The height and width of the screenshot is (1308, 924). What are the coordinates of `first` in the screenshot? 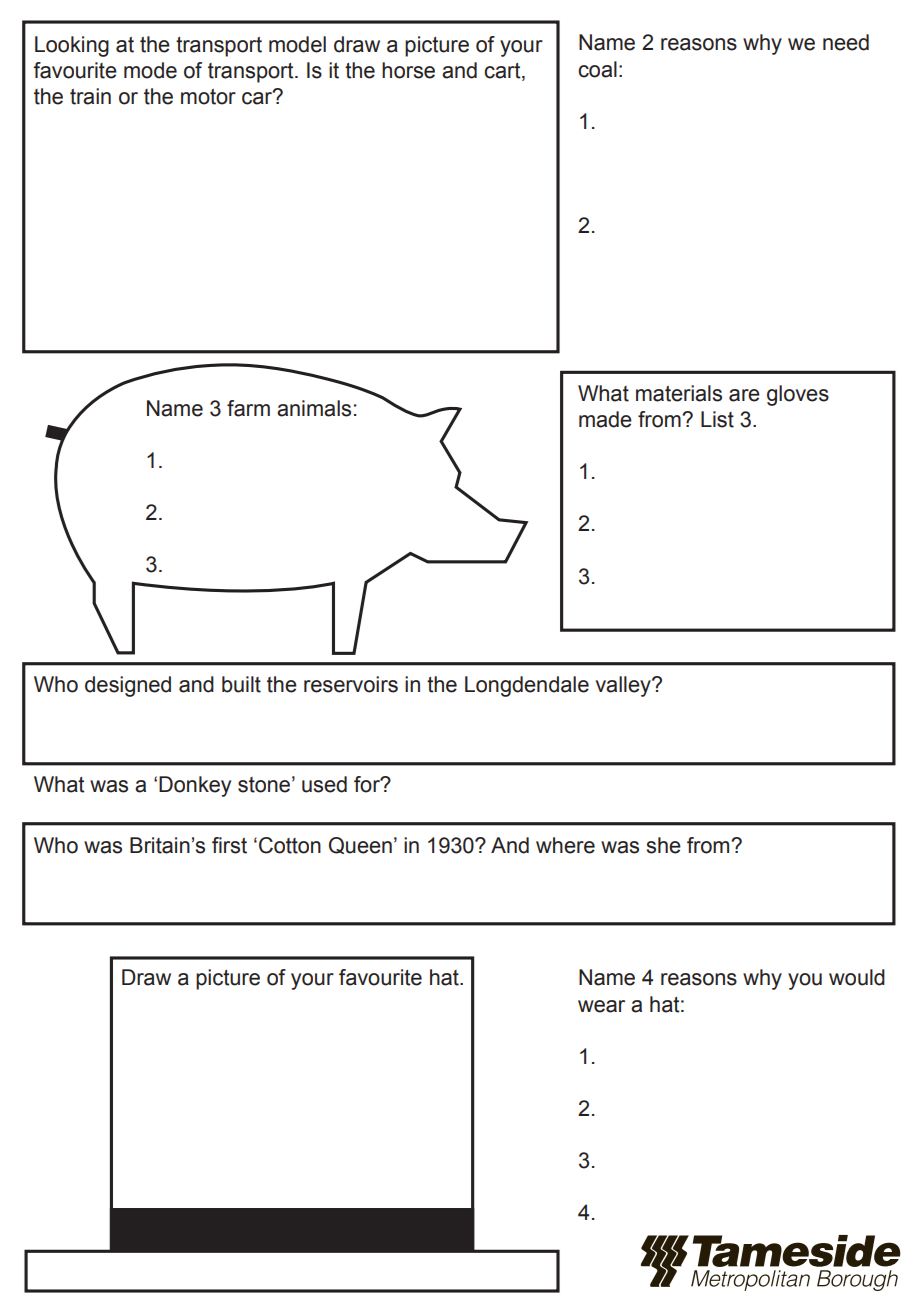 It's located at (229, 845).
